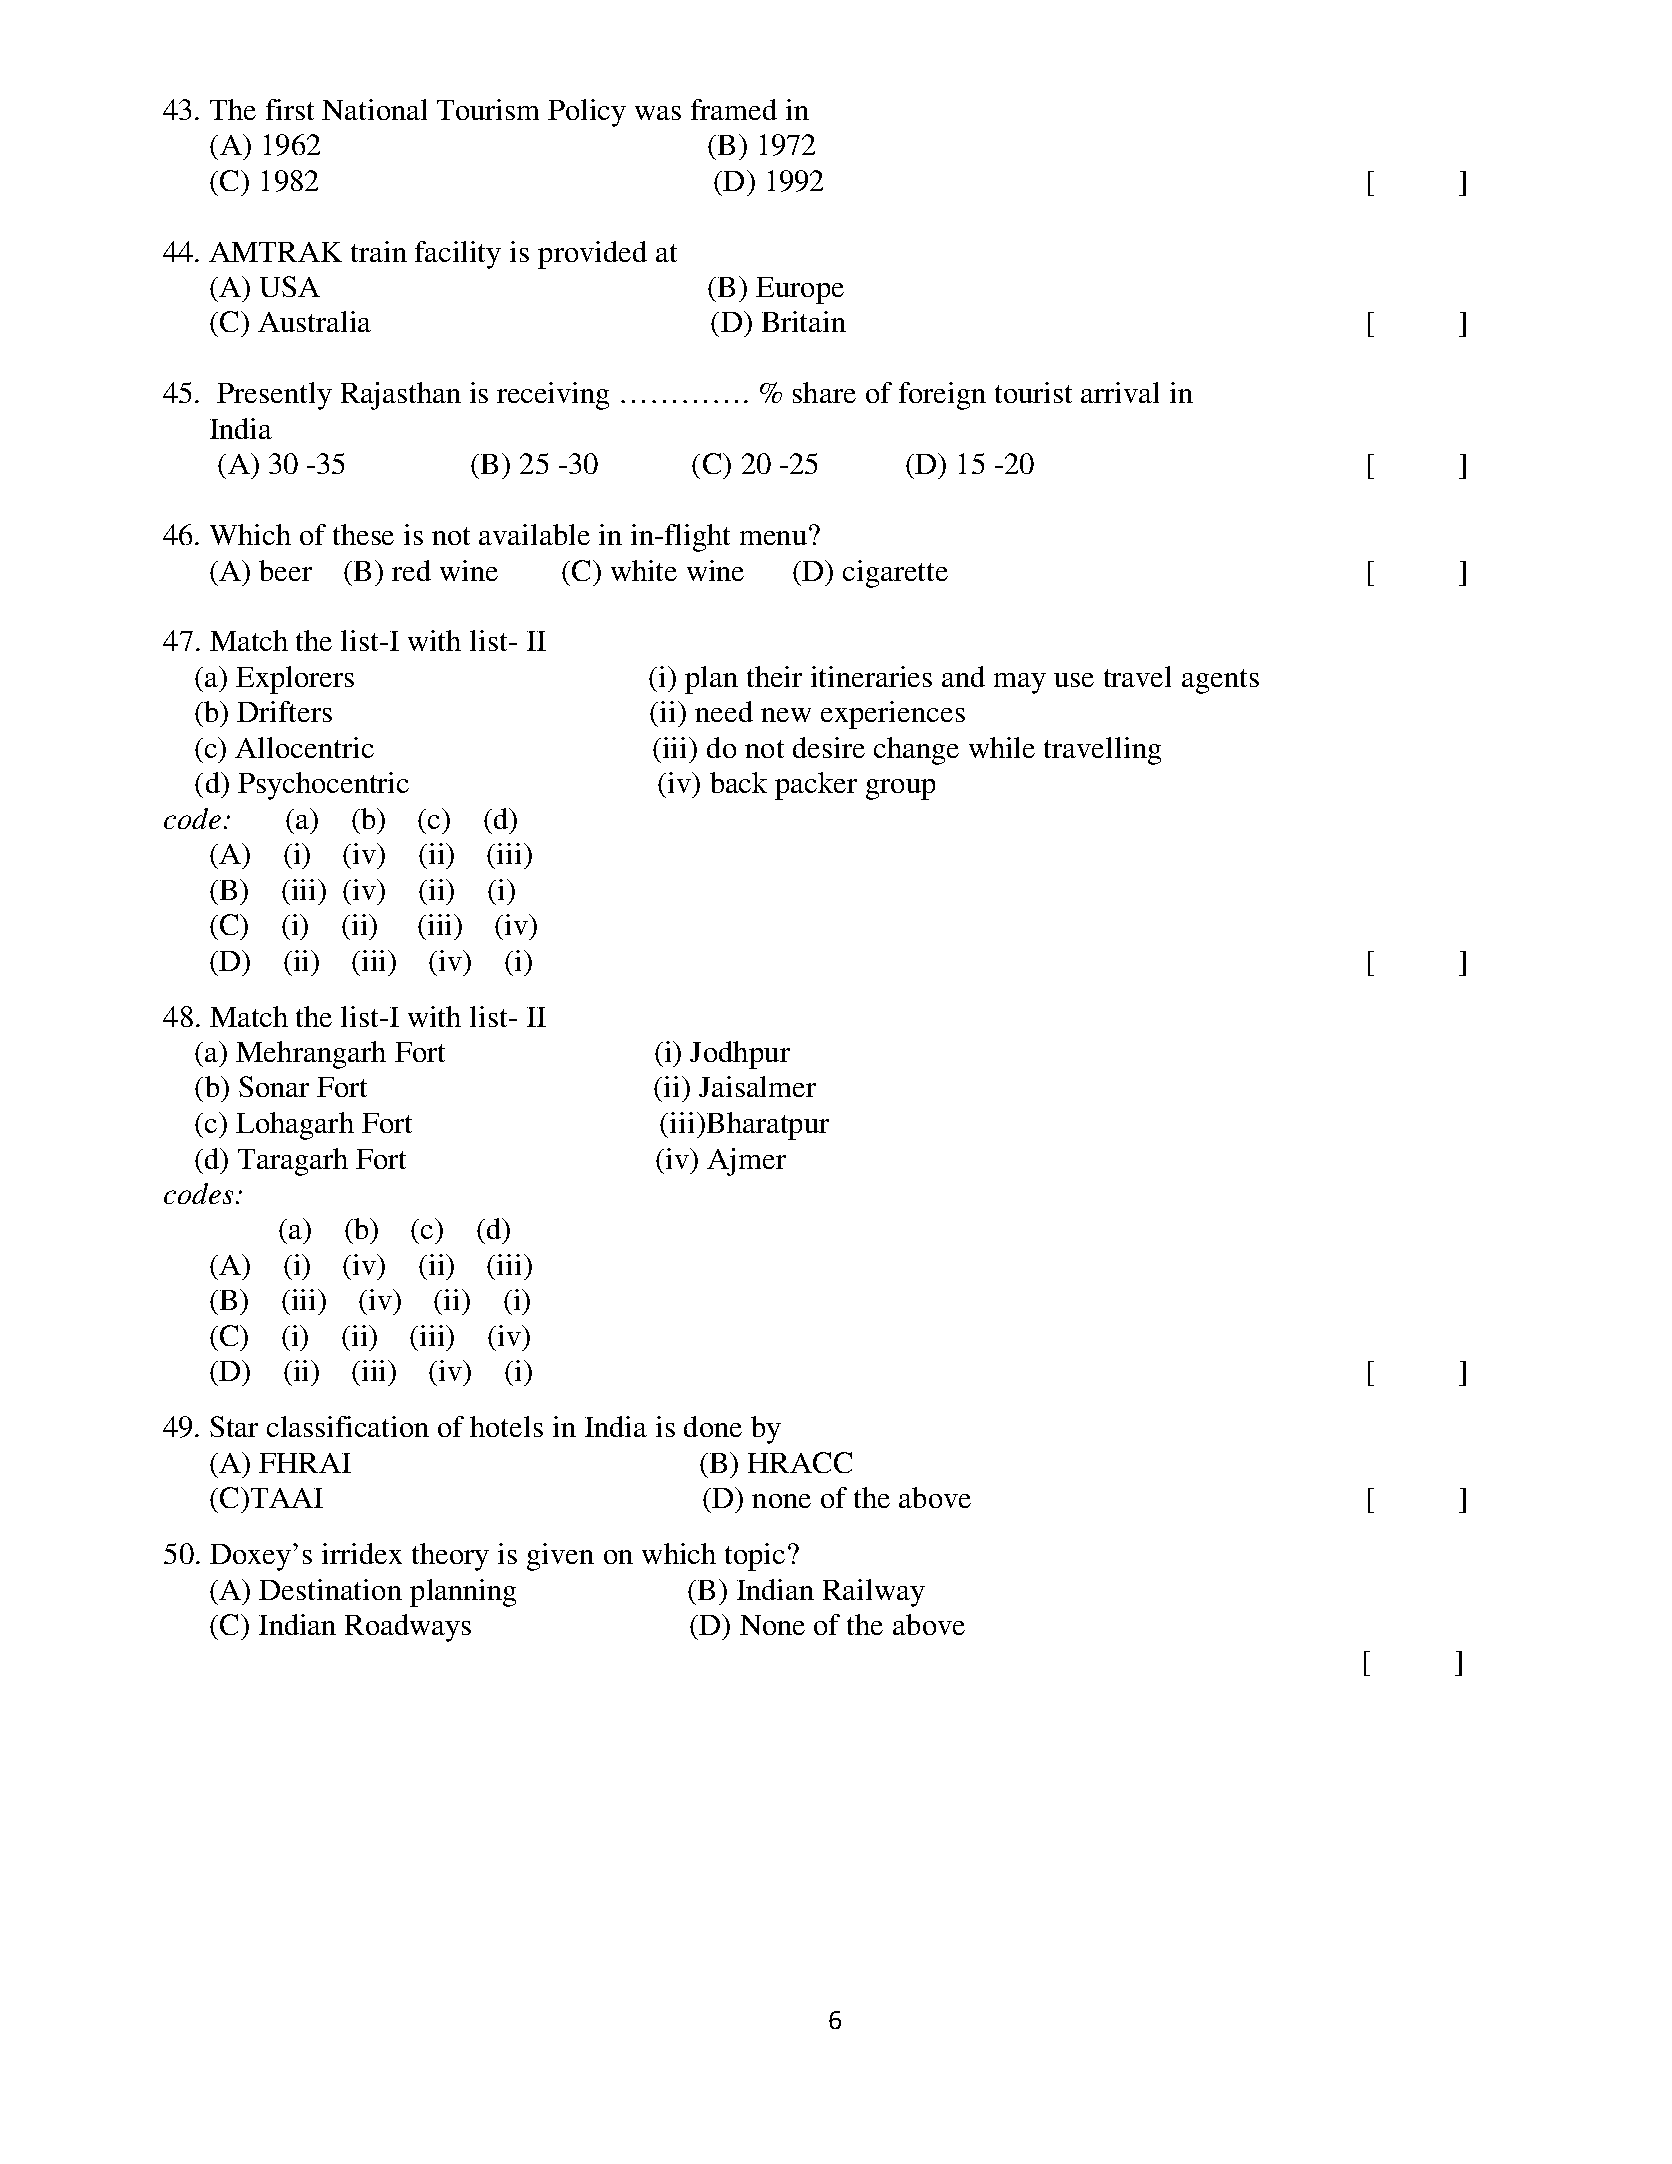 The width and height of the screenshot is (1672, 2164). What do you see at coordinates (1120, 392) in the screenshot?
I see `arrival` at bounding box center [1120, 392].
